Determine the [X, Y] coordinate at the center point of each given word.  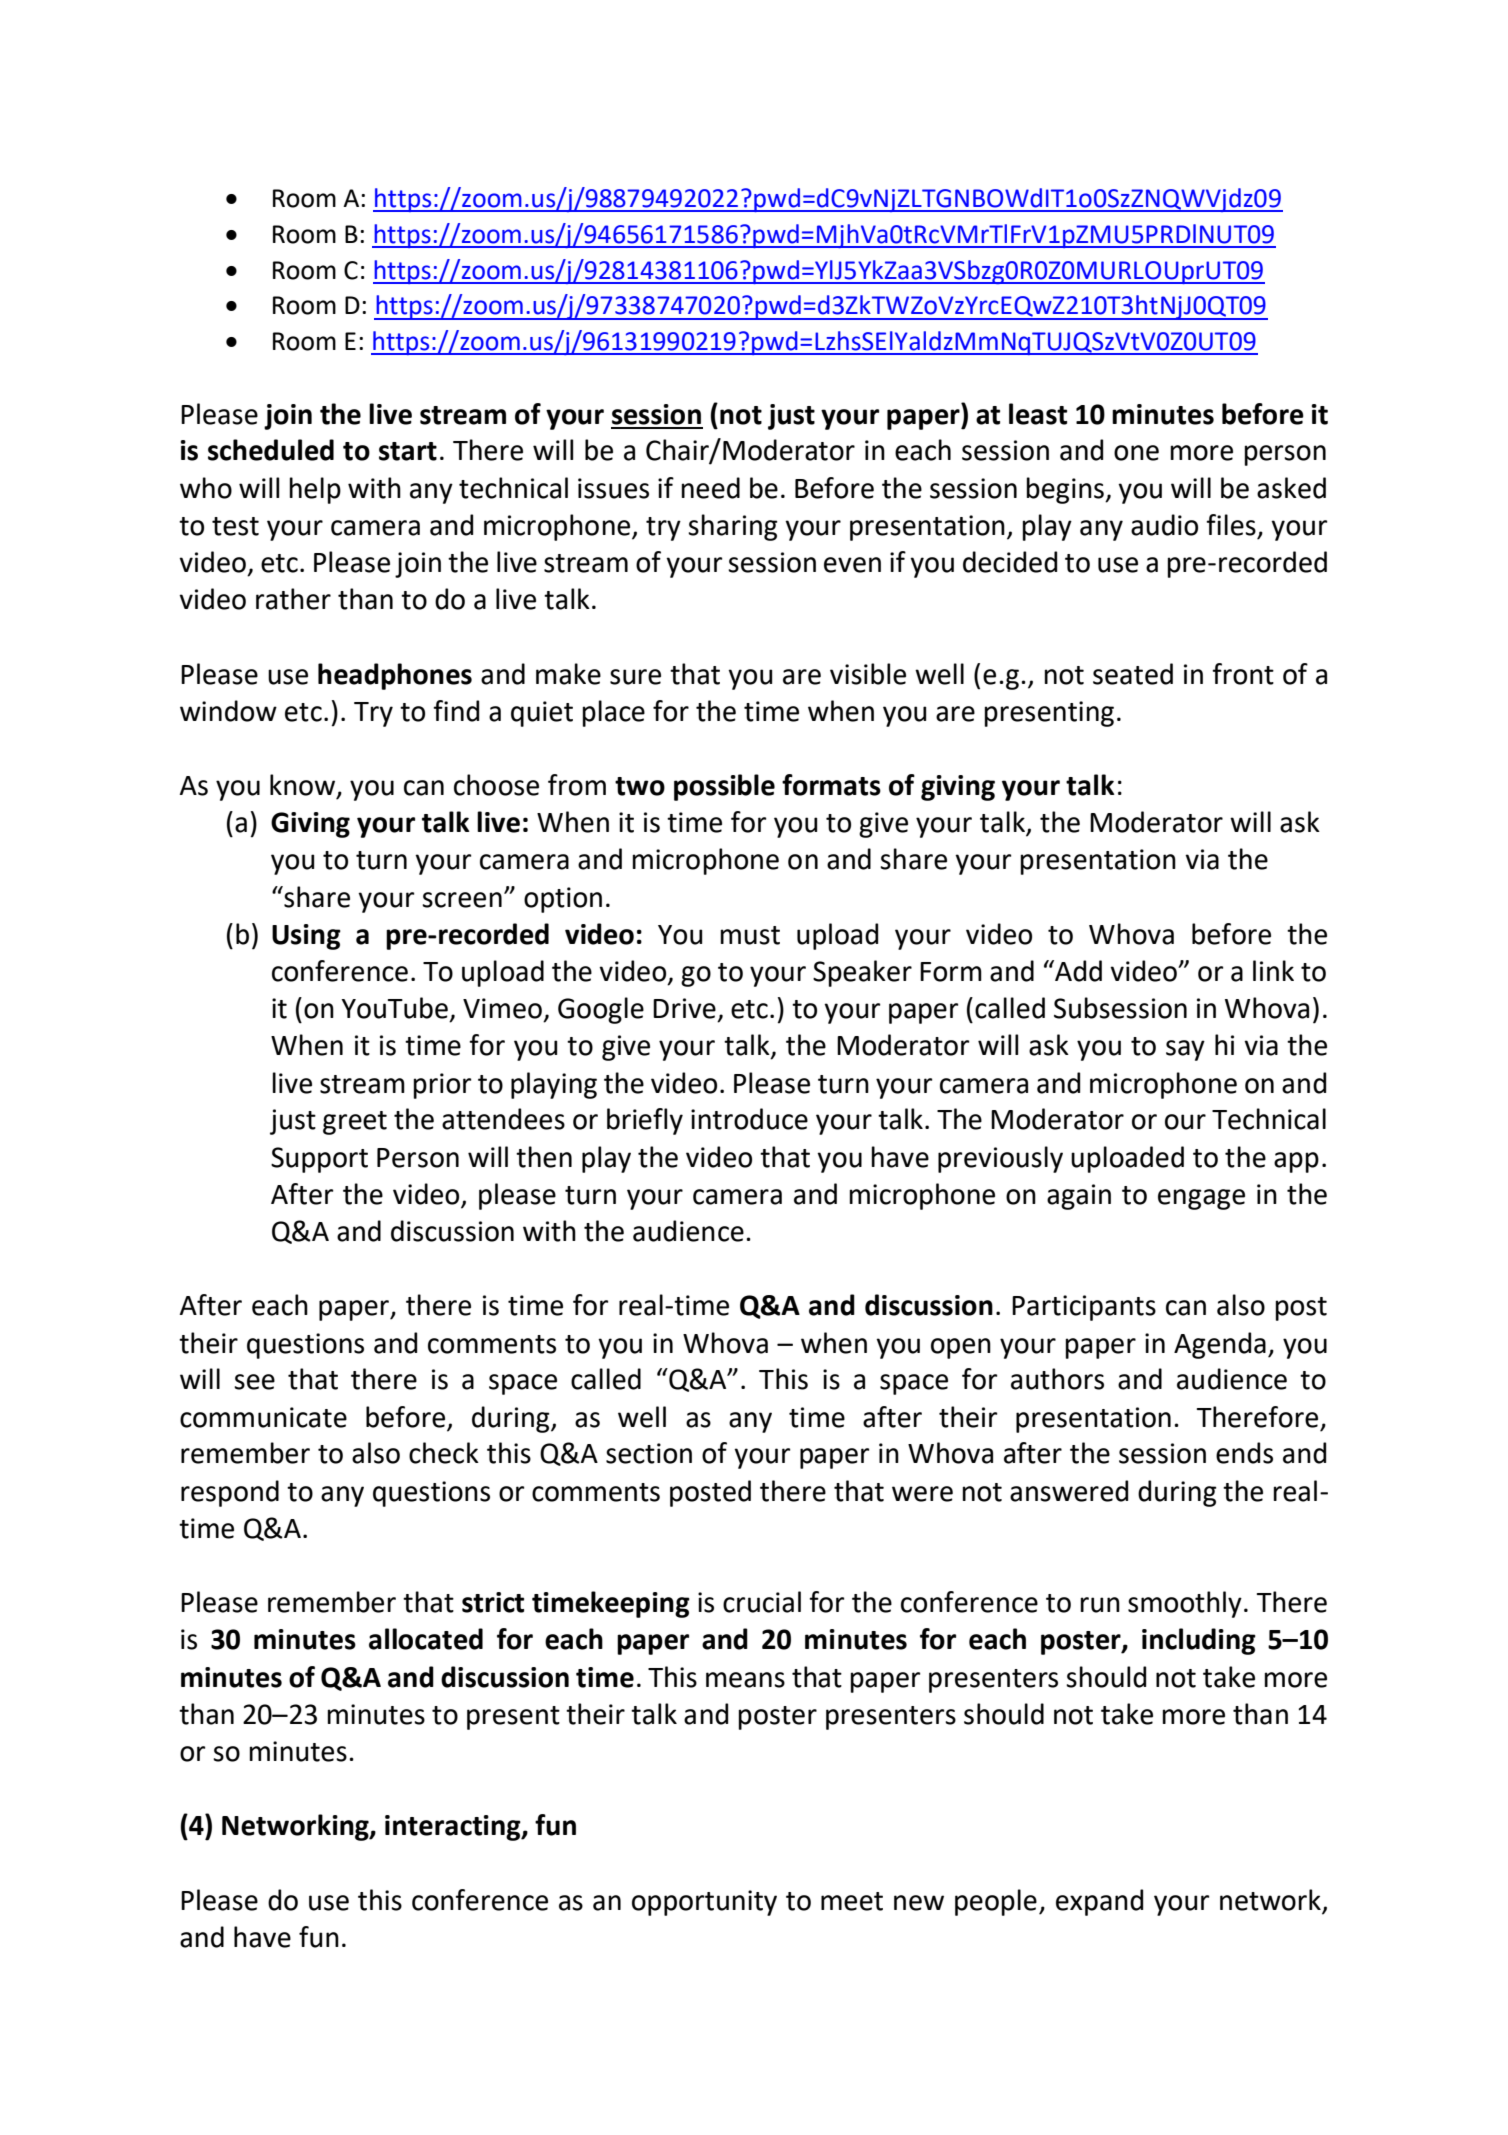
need [710, 488]
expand [1099, 1902]
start [408, 451]
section [649, 1453]
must [750, 935]
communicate [263, 1417]
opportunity [704, 1903]
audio [1164, 525]
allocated [426, 1639]
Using [306, 937]
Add [1077, 971]
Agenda [1220, 1345]
